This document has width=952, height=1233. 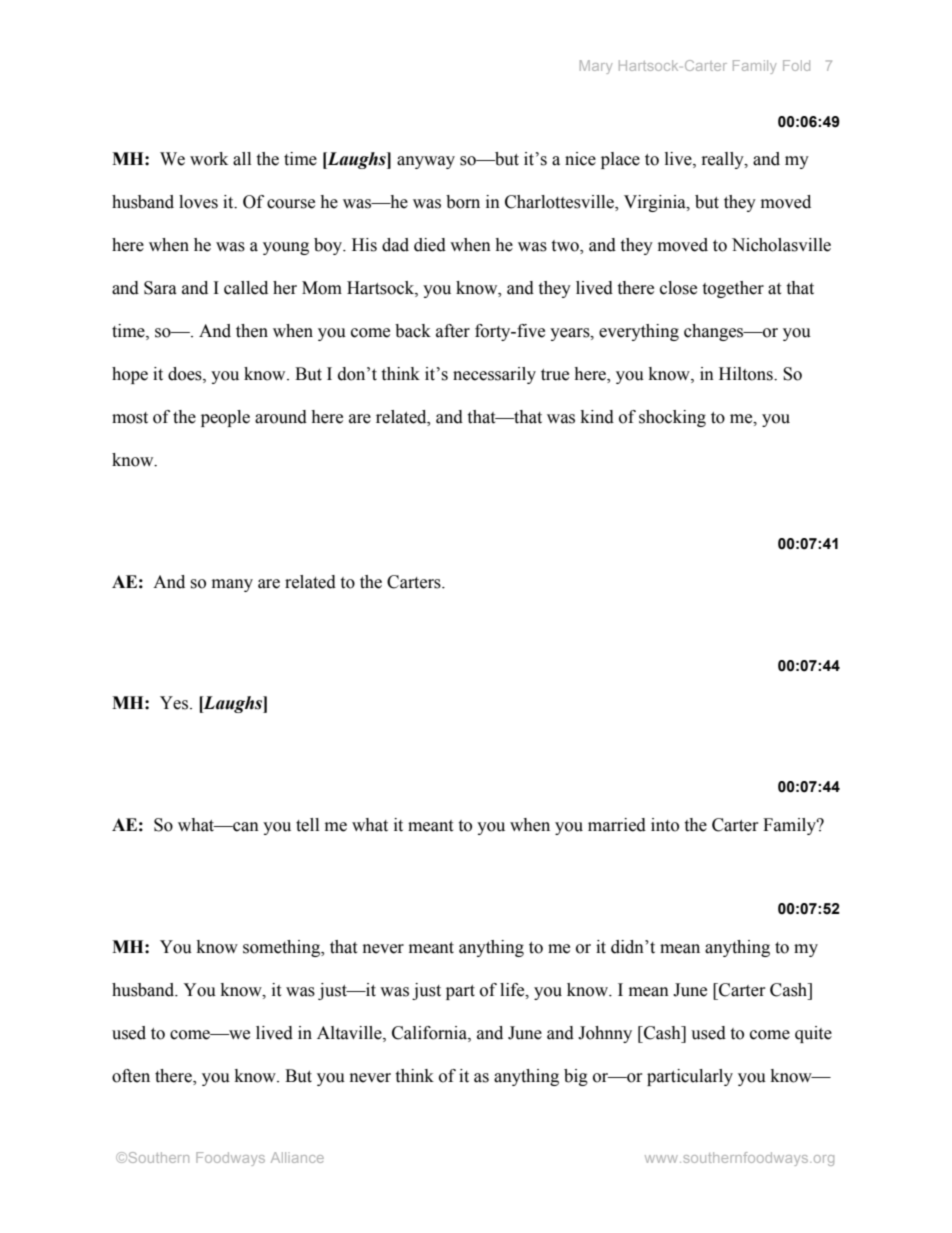 I want to click on anyway, so click(x=426, y=162).
